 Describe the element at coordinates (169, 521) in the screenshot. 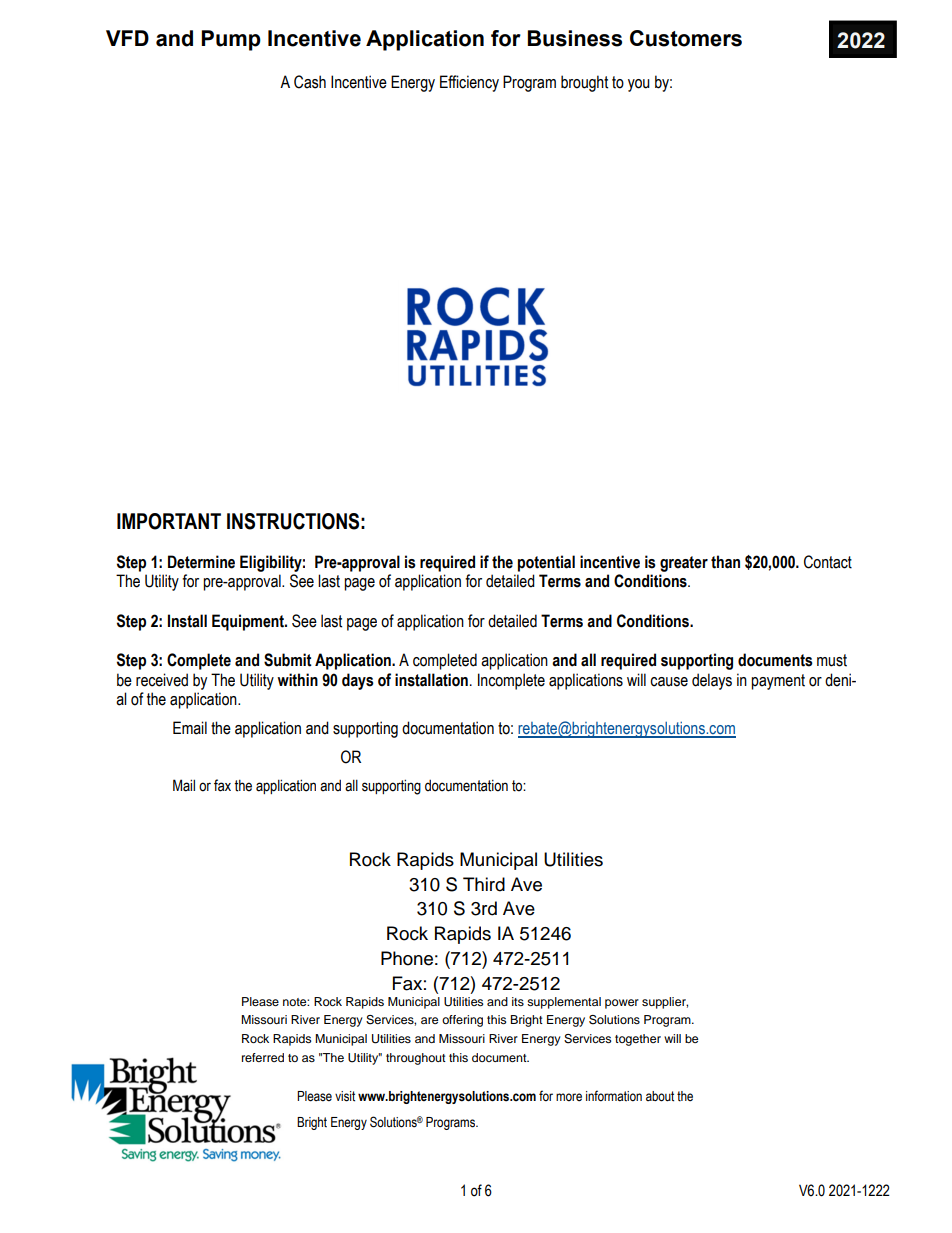

I see `IMPORTANT` at that location.
